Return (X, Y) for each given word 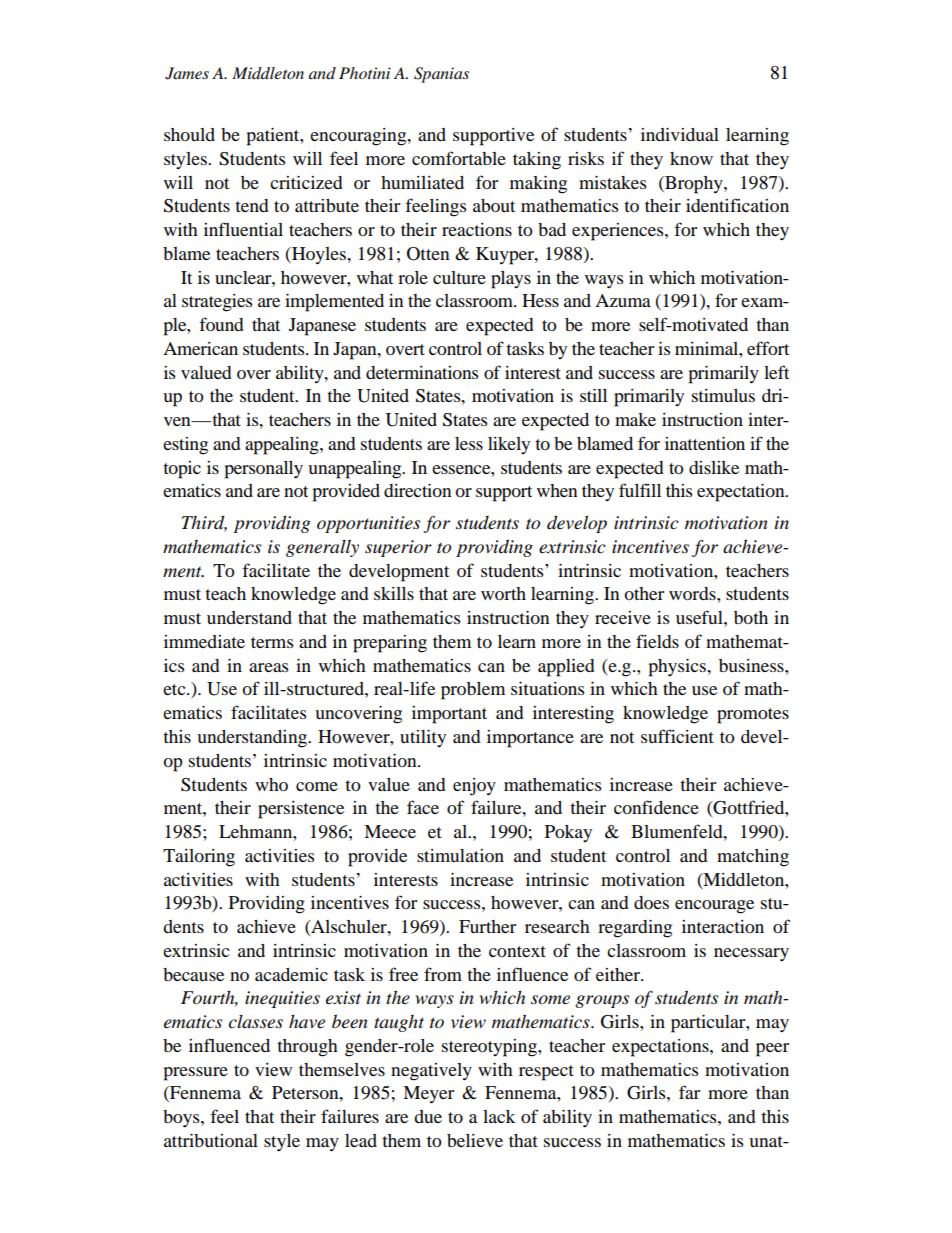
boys (182, 1119)
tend (252, 205)
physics (678, 668)
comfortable (459, 158)
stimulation (460, 855)
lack (499, 1116)
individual (680, 134)
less (469, 443)
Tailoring (199, 858)
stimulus (723, 395)
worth (503, 593)
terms (272, 642)
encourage (714, 907)
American (200, 348)
